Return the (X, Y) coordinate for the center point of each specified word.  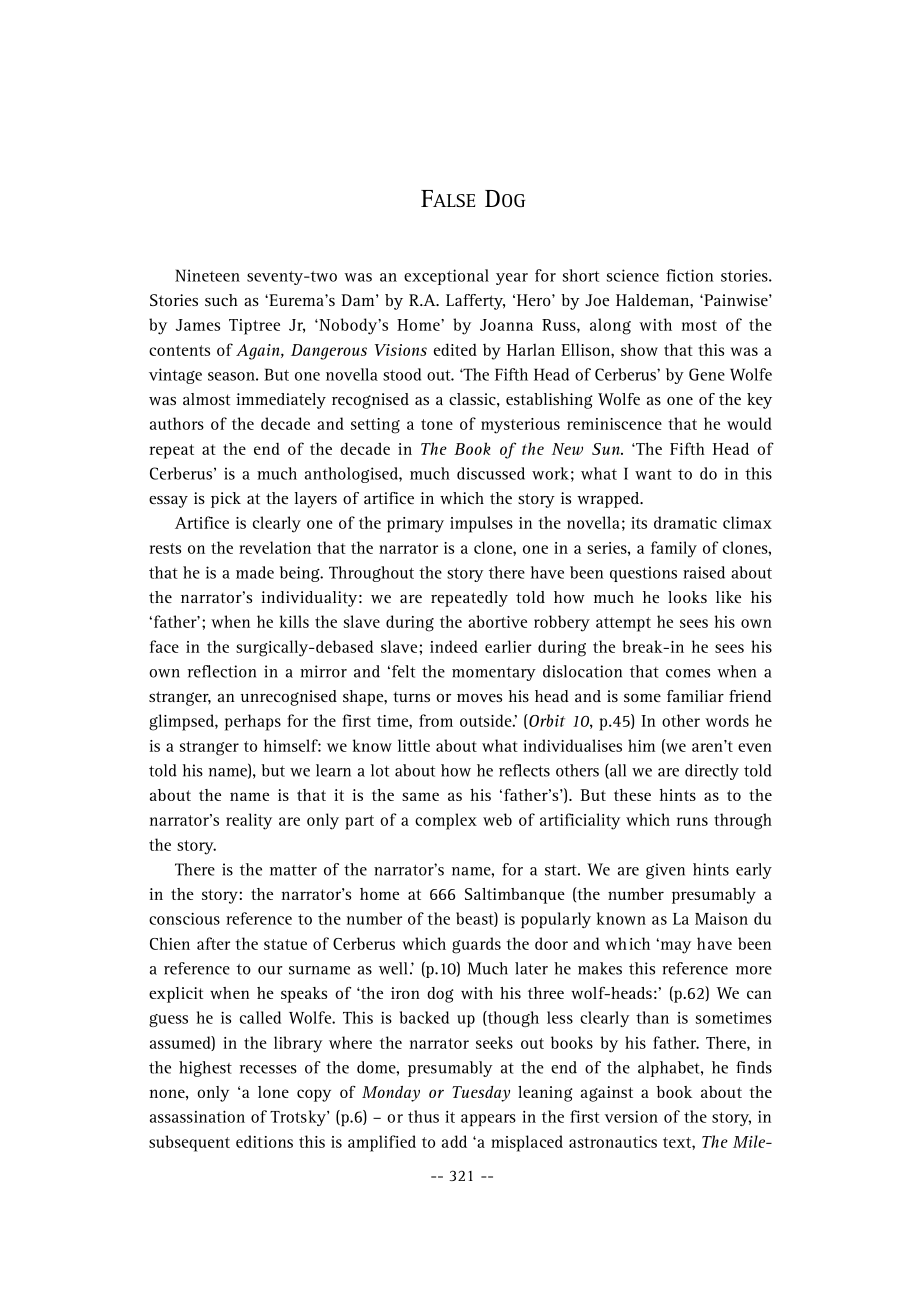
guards (476, 945)
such (221, 300)
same (420, 796)
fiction (690, 275)
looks (687, 597)
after (213, 943)
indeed (454, 646)
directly (712, 772)
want (653, 474)
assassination (197, 1116)
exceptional (446, 277)
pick (226, 500)
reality (249, 821)
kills (294, 621)
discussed (491, 473)
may (674, 947)
